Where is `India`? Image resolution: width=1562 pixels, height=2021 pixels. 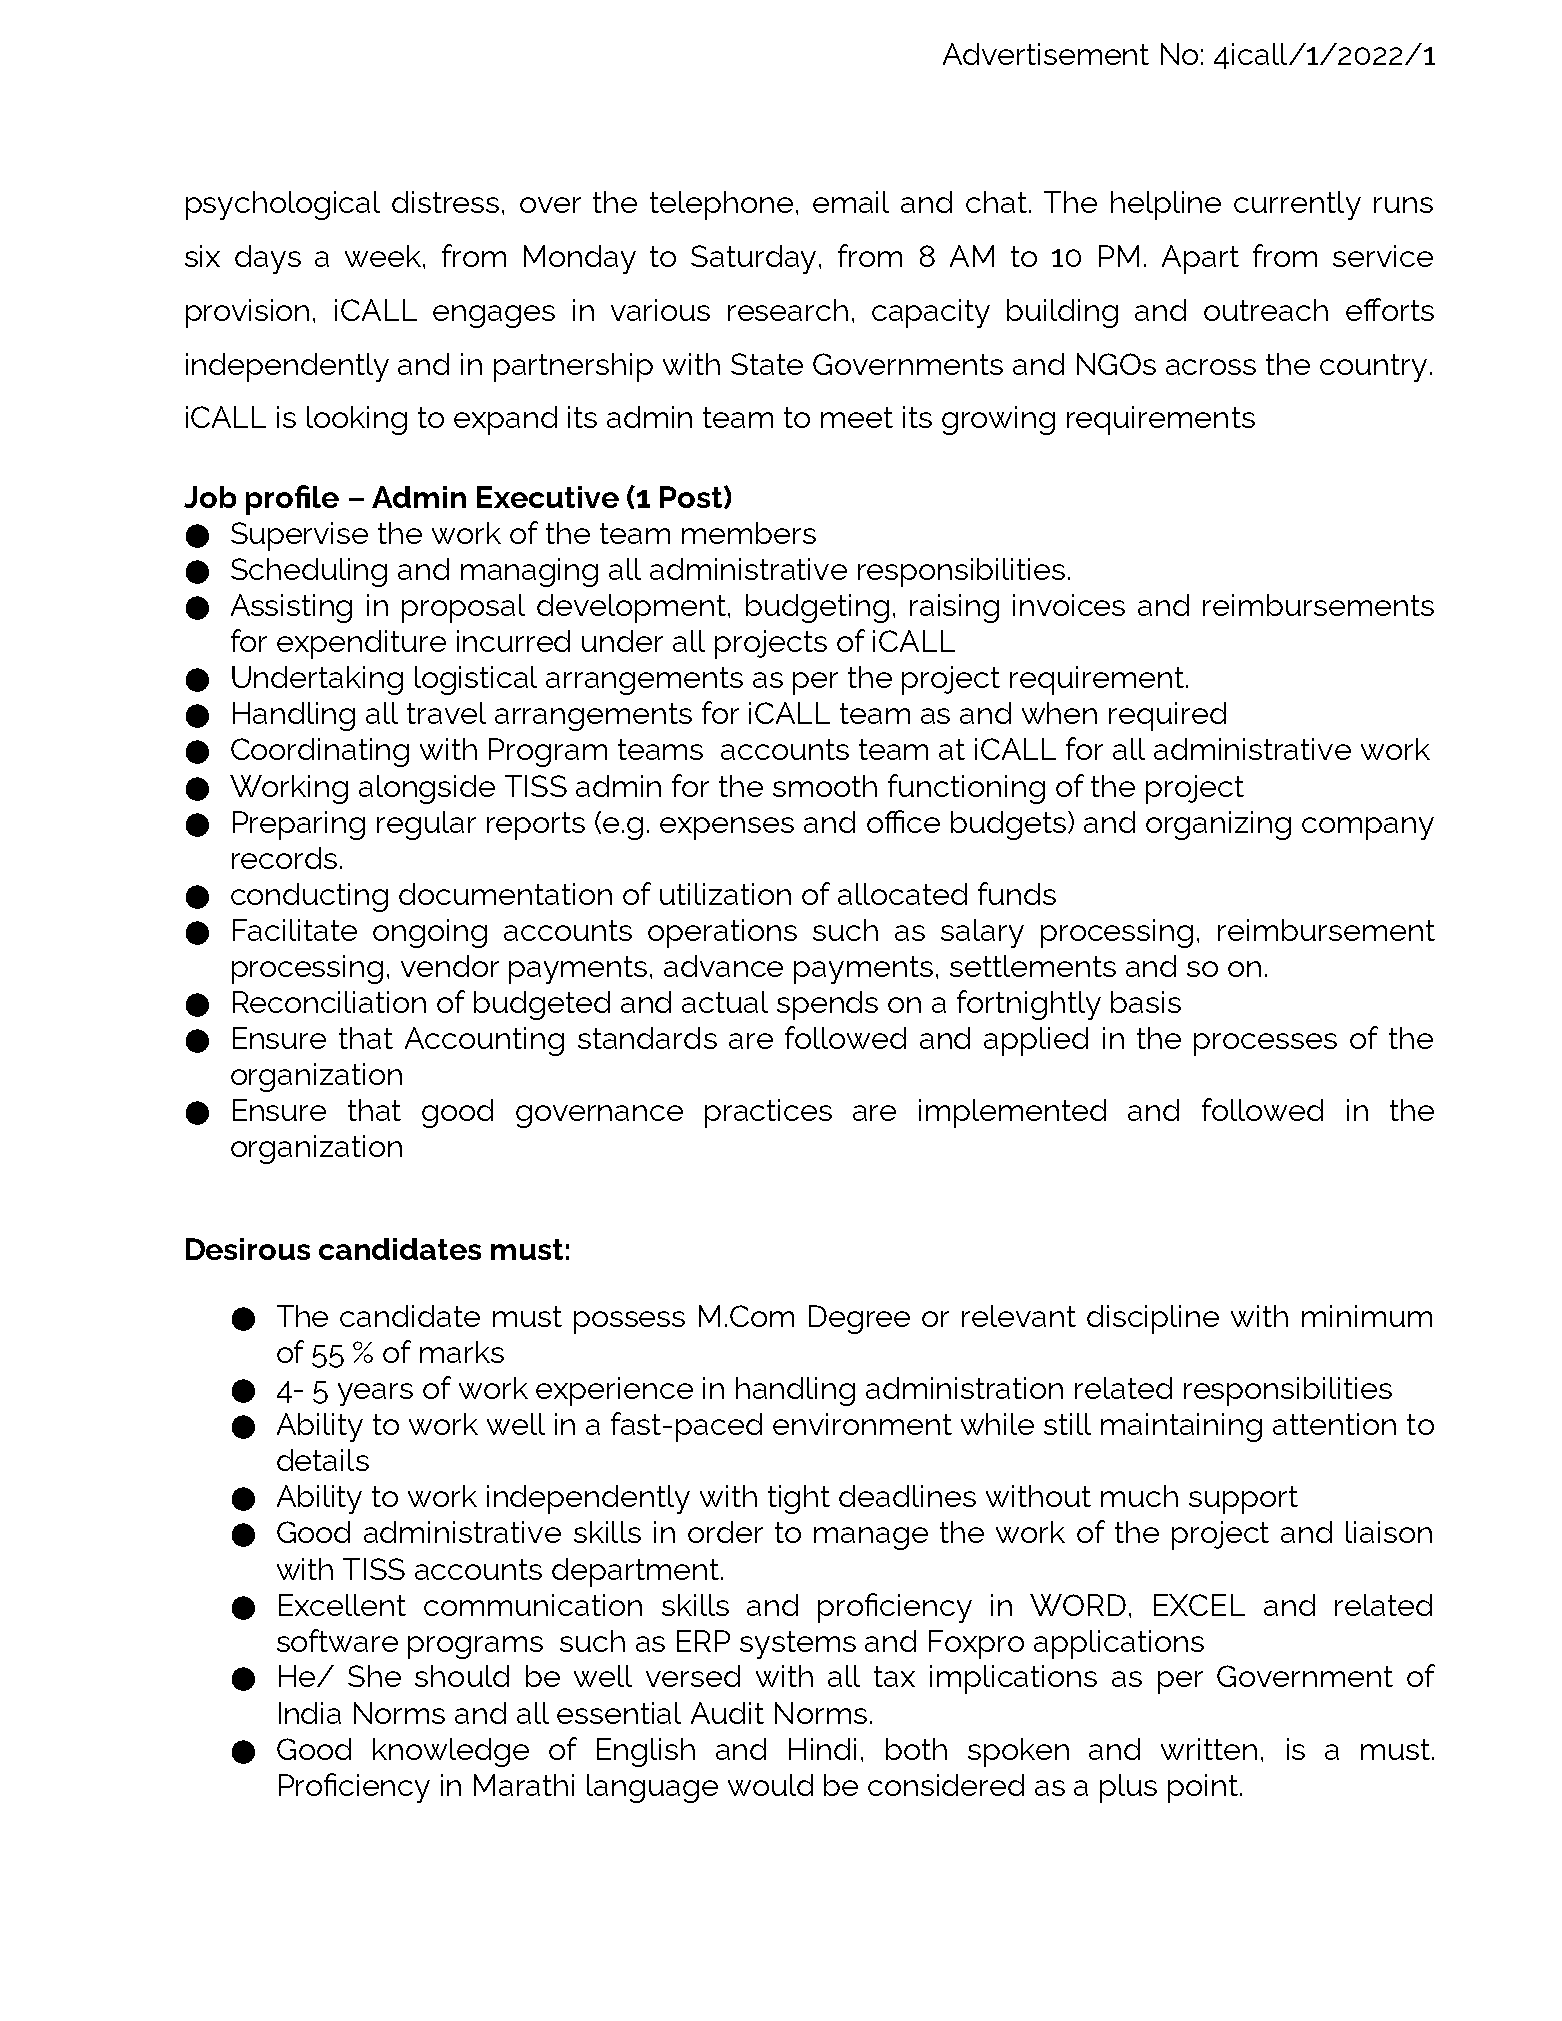
India is located at coordinates (310, 1713).
